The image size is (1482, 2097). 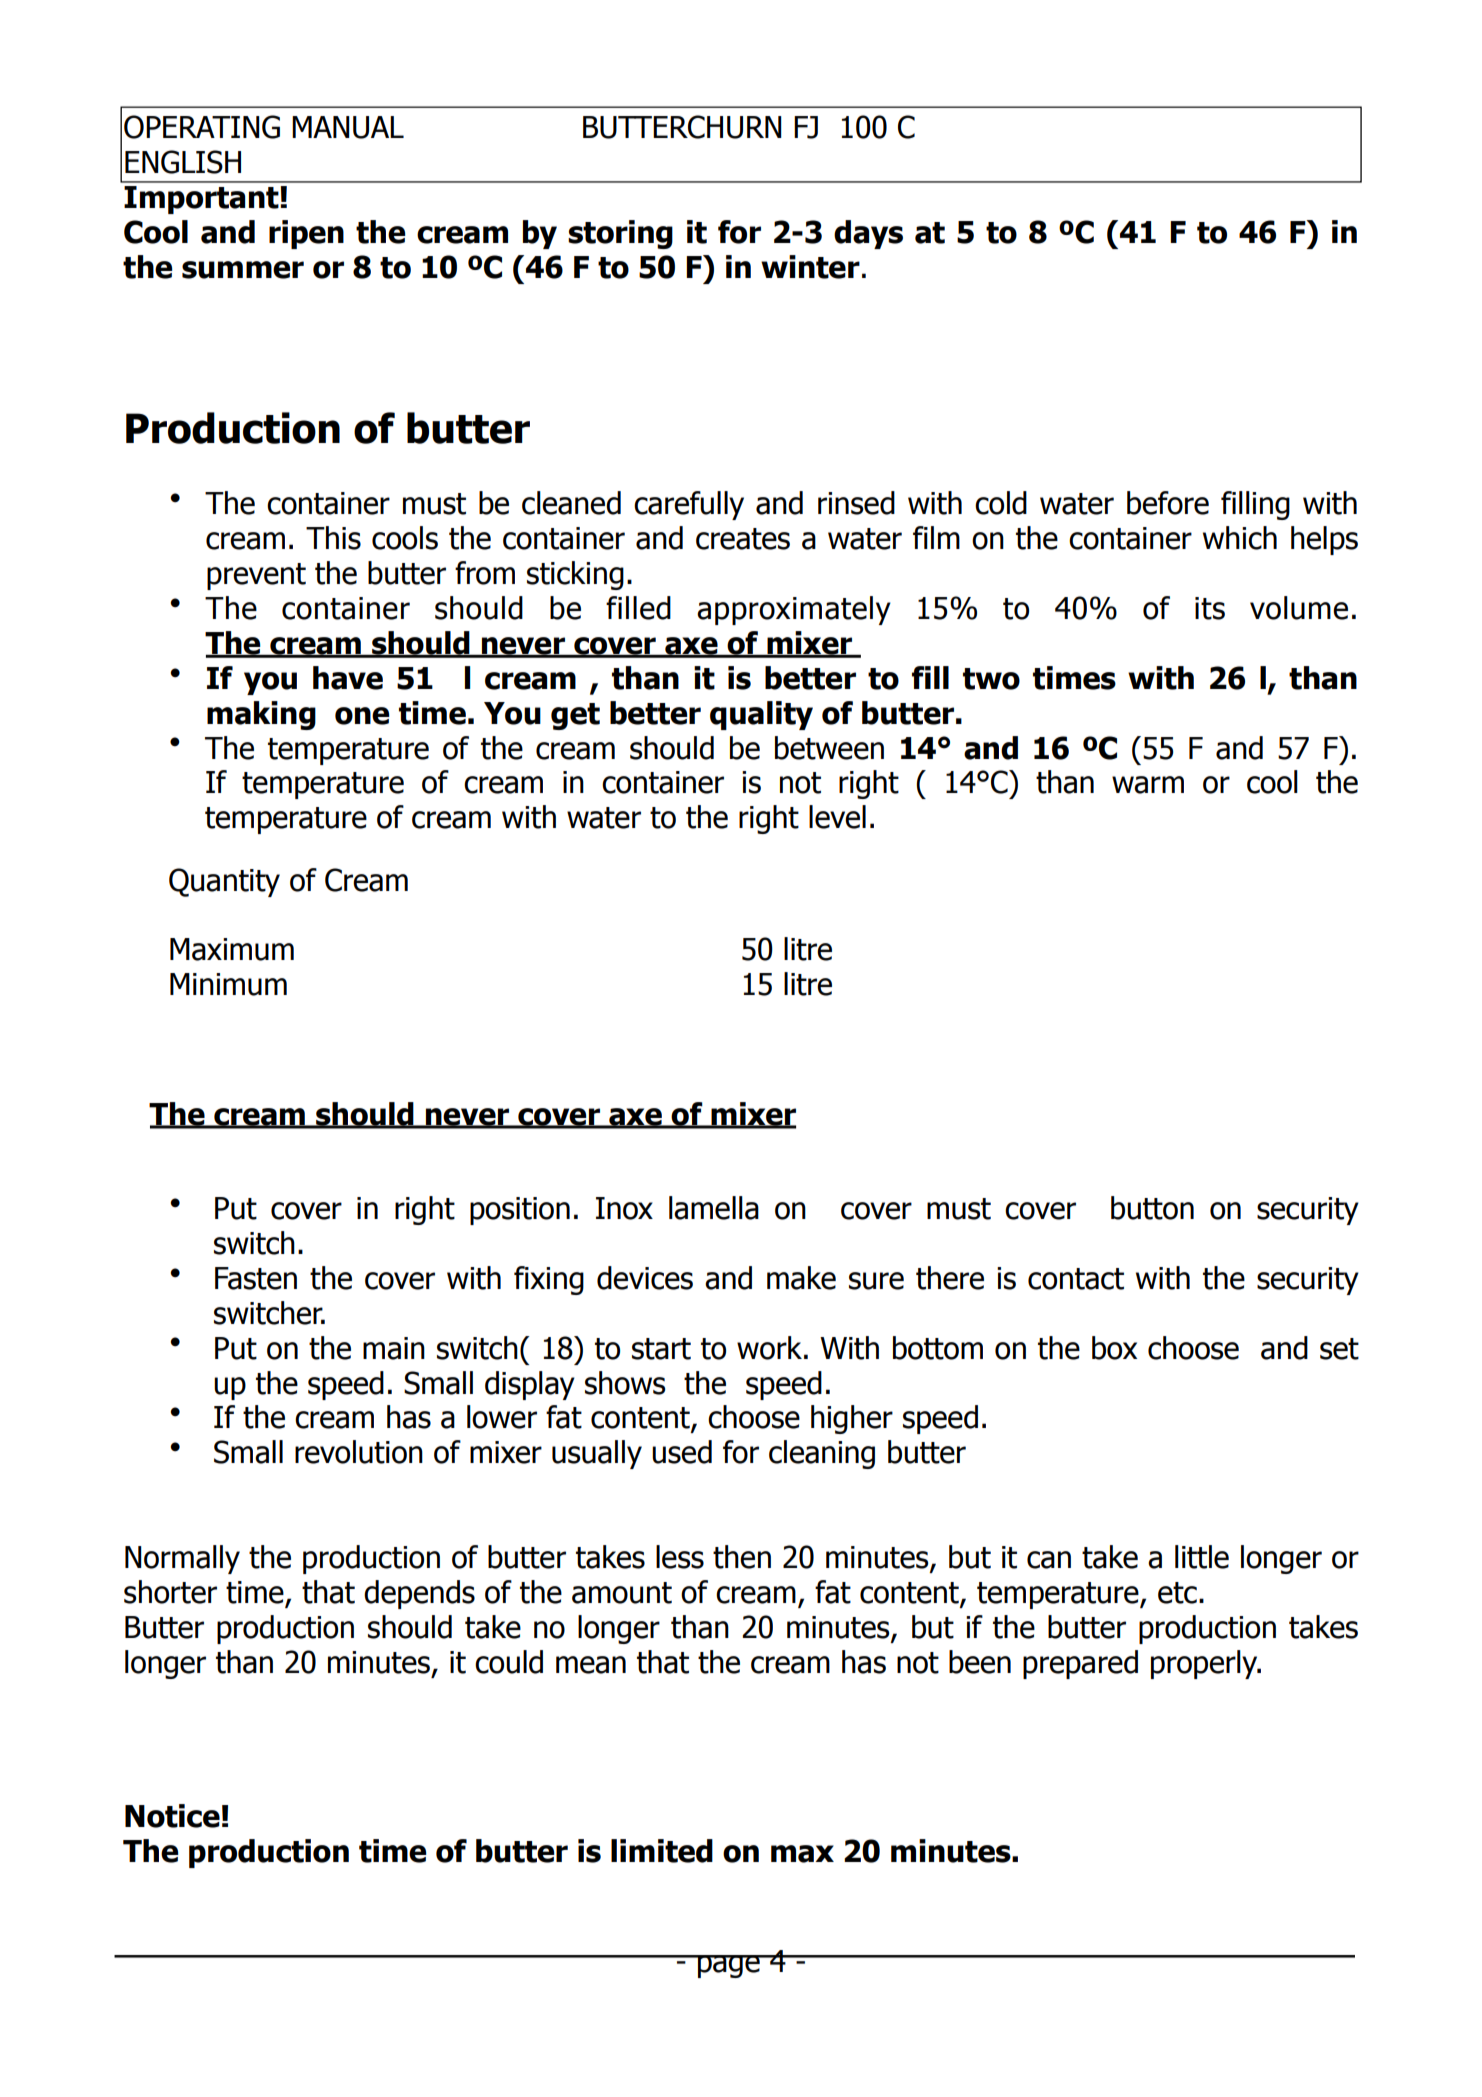 I want to click on main, so click(x=394, y=1348).
